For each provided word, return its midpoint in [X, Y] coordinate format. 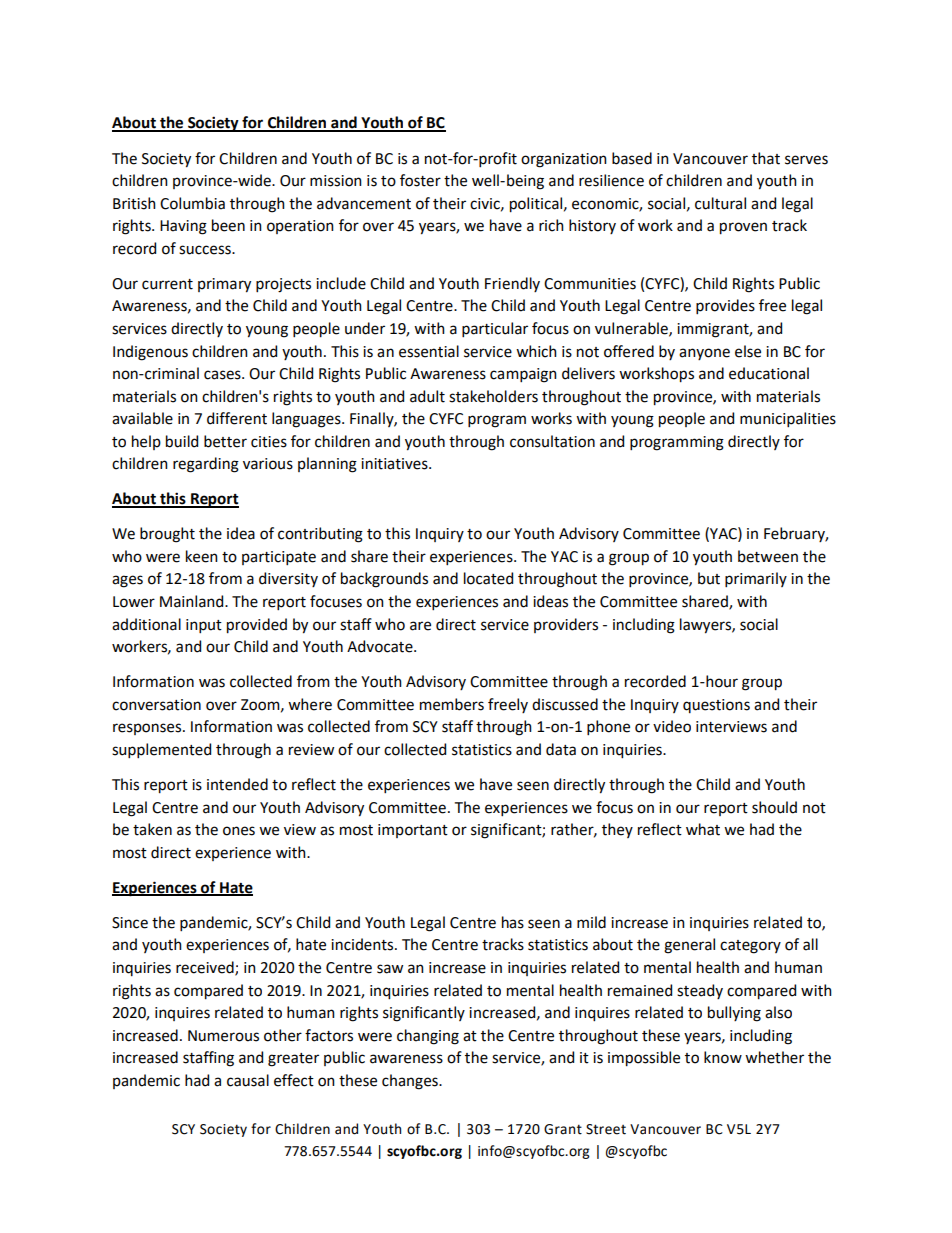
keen [202, 556]
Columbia [192, 203]
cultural [720, 203]
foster [420, 180]
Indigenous [150, 353]
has [513, 922]
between [768, 556]
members [452, 704]
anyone [704, 354]
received [206, 968]
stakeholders [493, 396]
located [488, 578]
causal [248, 1080]
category [750, 947]
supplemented [161, 750]
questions [716, 706]
